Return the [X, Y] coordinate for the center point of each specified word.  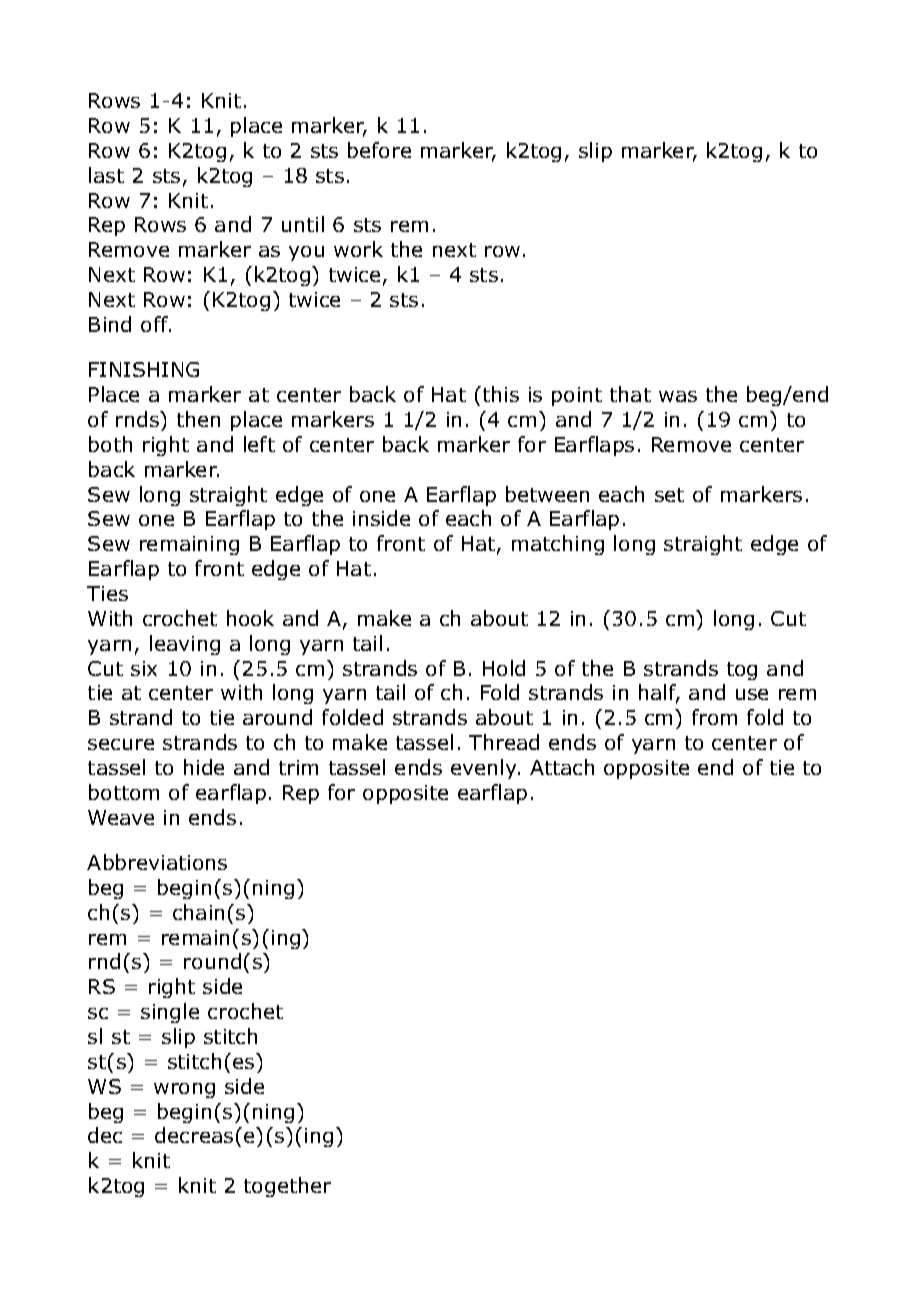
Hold [504, 668]
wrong [184, 1090]
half [659, 694]
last [106, 175]
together [287, 1187]
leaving [185, 645]
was [678, 396]
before [379, 150]
